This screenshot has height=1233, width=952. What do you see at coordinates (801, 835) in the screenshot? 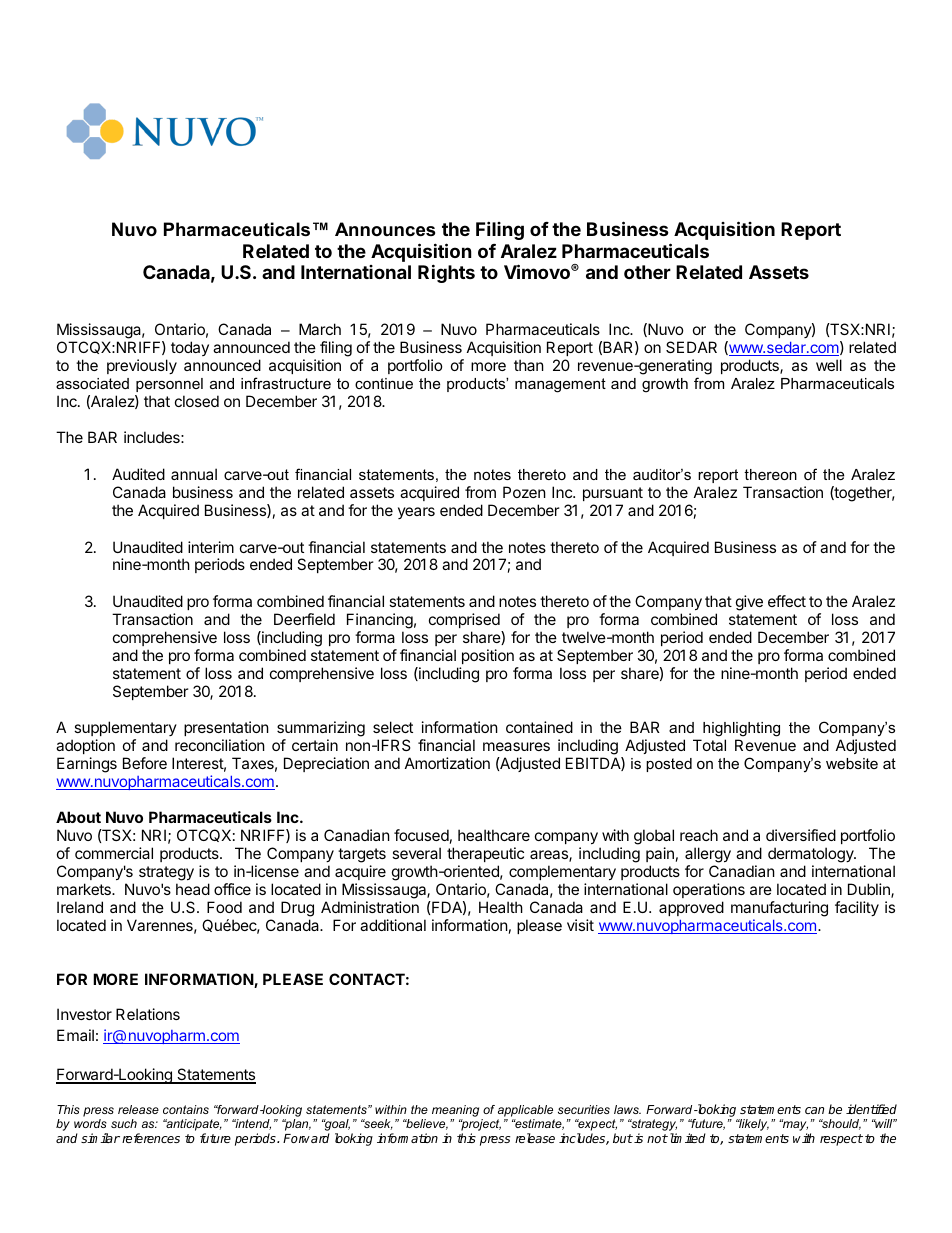
I see `diversified` at bounding box center [801, 835].
